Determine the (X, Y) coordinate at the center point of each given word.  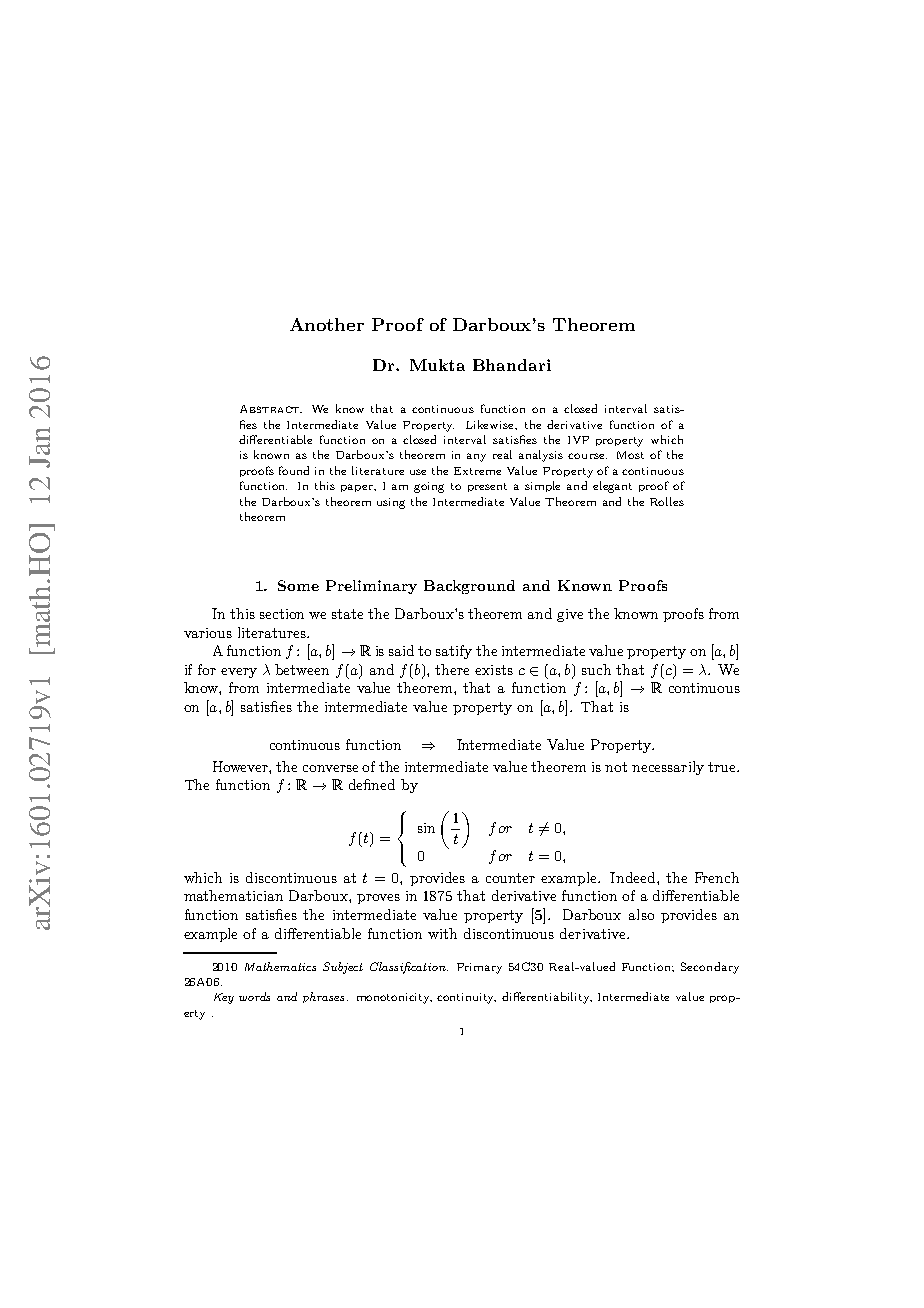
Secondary (710, 968)
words (254, 996)
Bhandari (512, 365)
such (596, 669)
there (452, 669)
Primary (479, 968)
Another (327, 324)
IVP (578, 440)
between (302, 669)
